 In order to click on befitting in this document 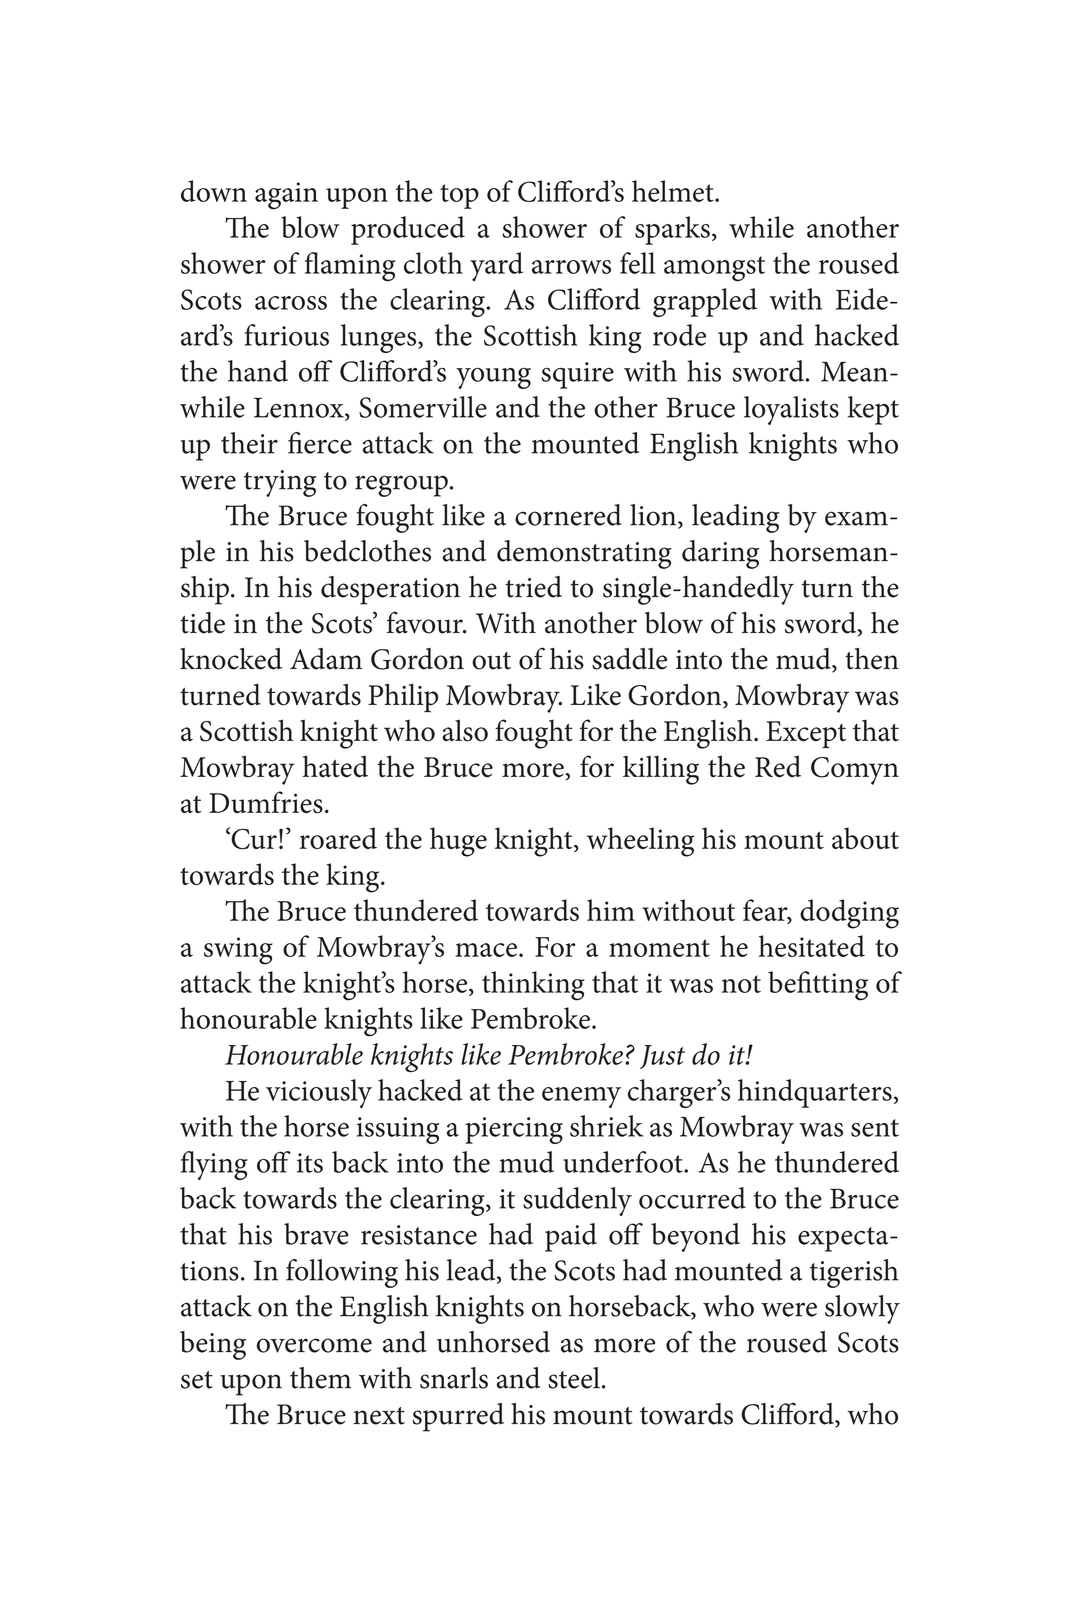, I will do `click(818, 986)`.
